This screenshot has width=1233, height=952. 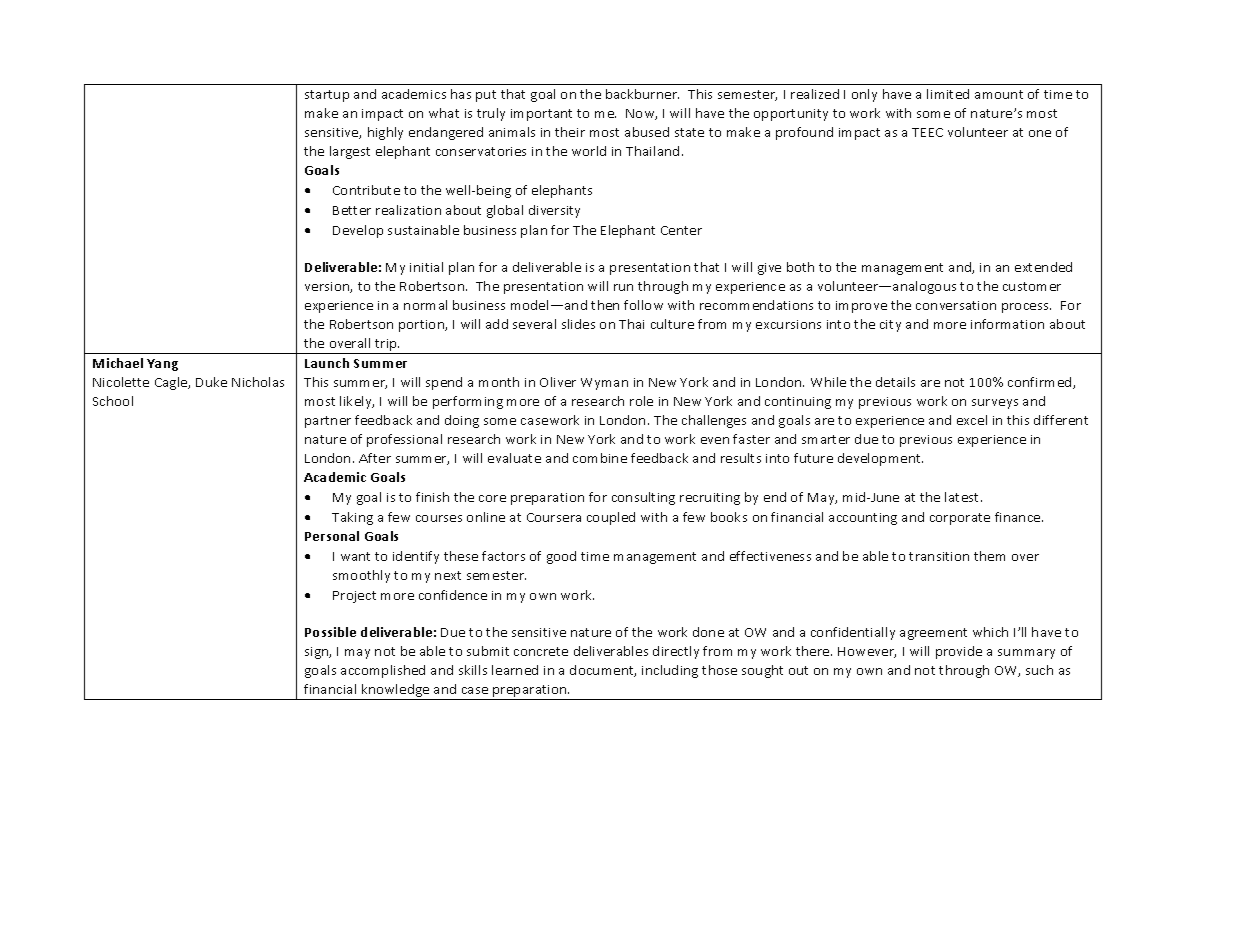 What do you see at coordinates (561, 557) in the screenshot?
I see `good` at bounding box center [561, 557].
